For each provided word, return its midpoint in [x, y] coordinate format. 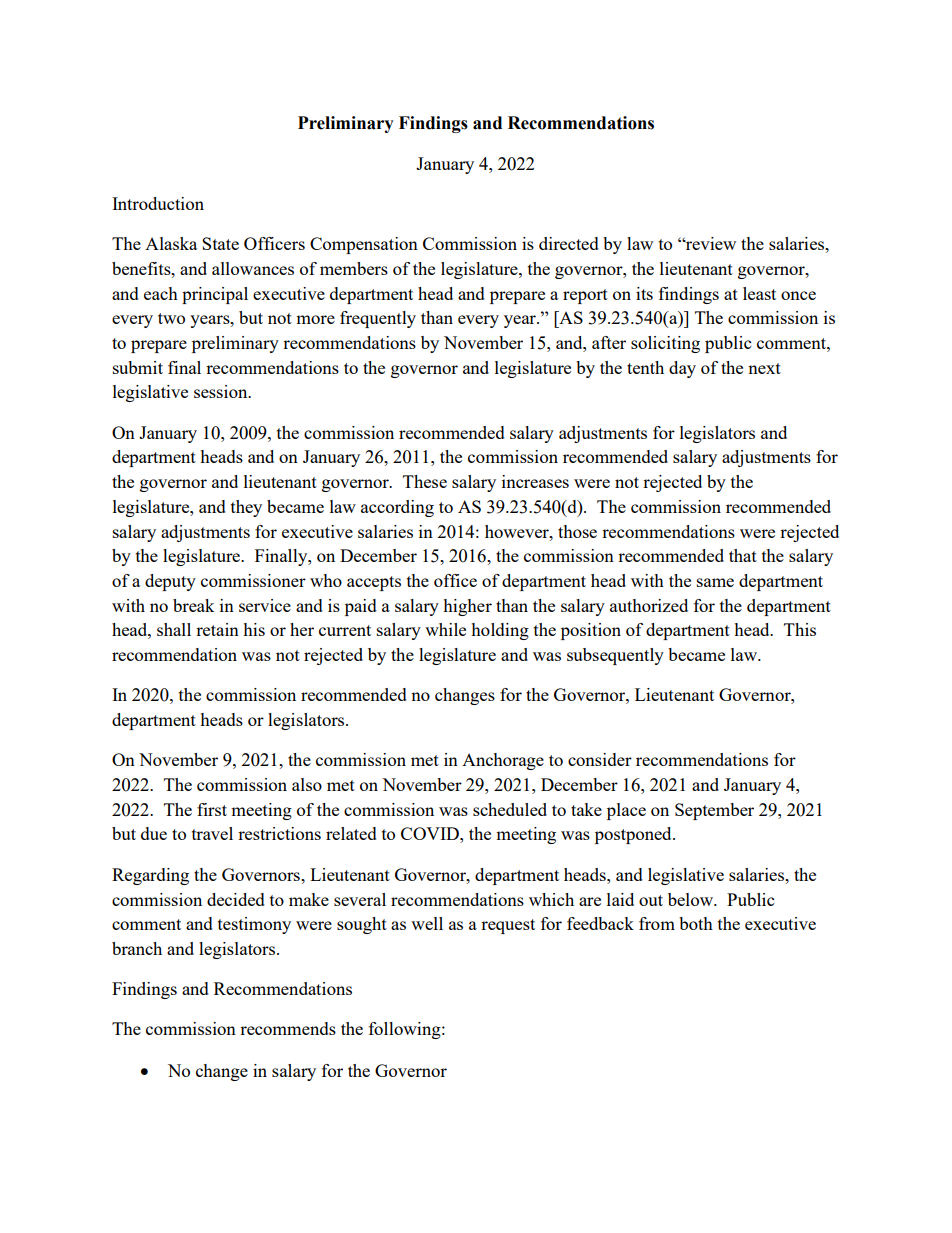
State [220, 243]
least [759, 293]
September [714, 811]
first [212, 809]
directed [569, 243]
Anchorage [503, 761]
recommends [288, 1028]
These [425, 481]
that [743, 555]
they [246, 508]
